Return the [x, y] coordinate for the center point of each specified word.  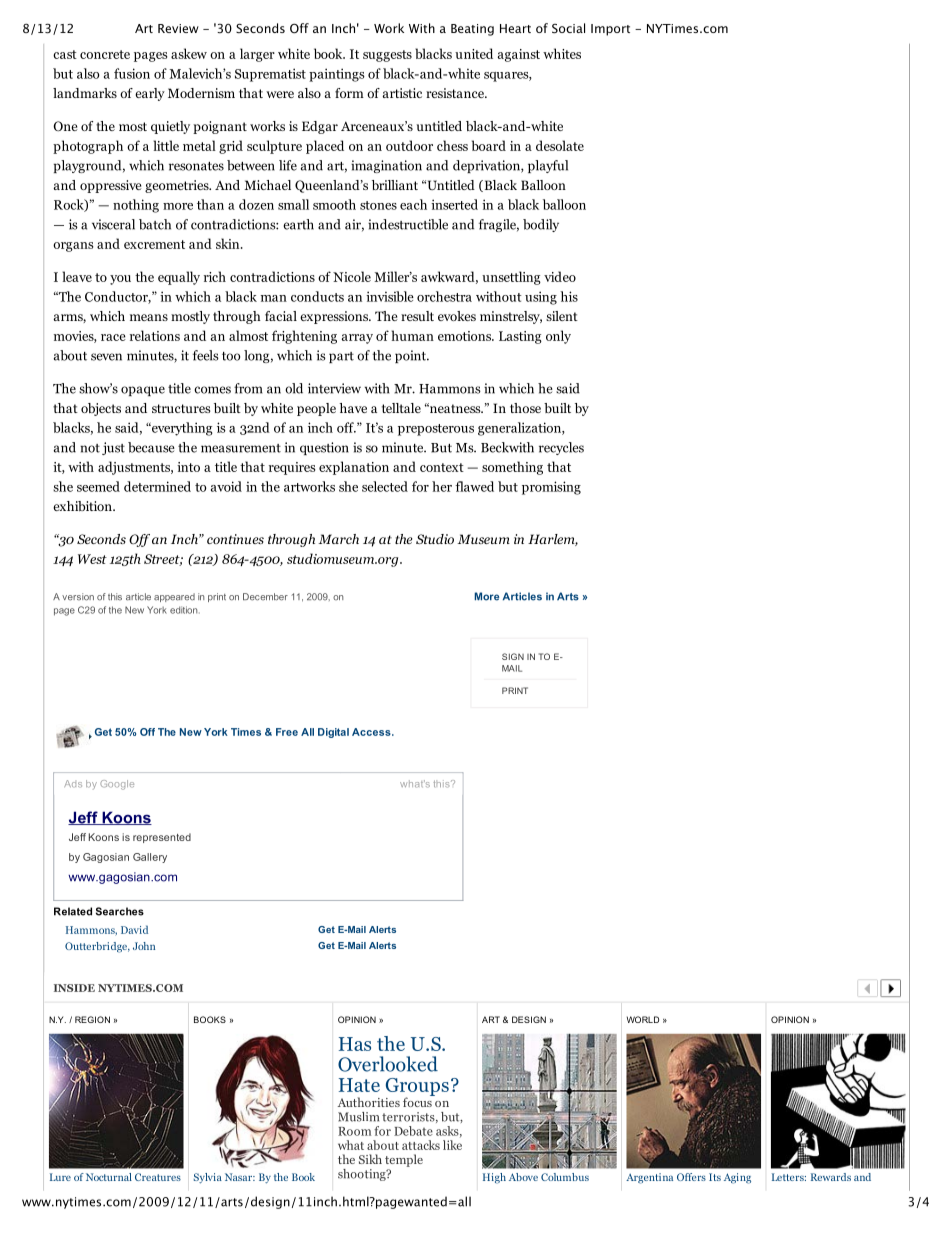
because [151, 447]
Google [117, 785]
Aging [737, 1178]
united [474, 53]
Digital [333, 733]
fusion [132, 73]
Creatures [158, 1177]
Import [610, 30]
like [452, 1145]
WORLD [643, 1019]
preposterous [436, 430]
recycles [561, 448]
